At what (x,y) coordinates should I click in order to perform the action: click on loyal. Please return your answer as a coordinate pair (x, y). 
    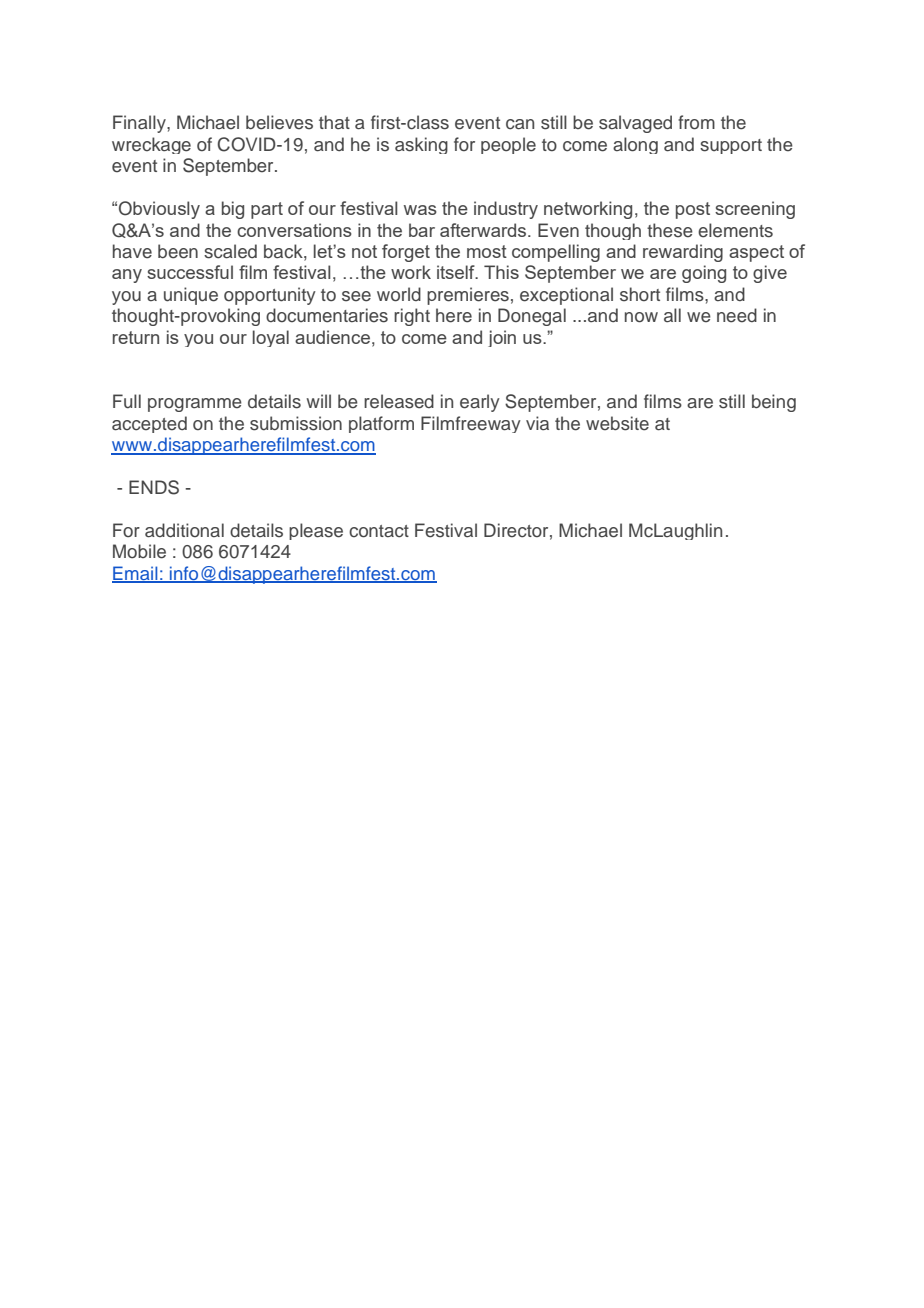
    Looking at the image, I should click on (271, 338).
